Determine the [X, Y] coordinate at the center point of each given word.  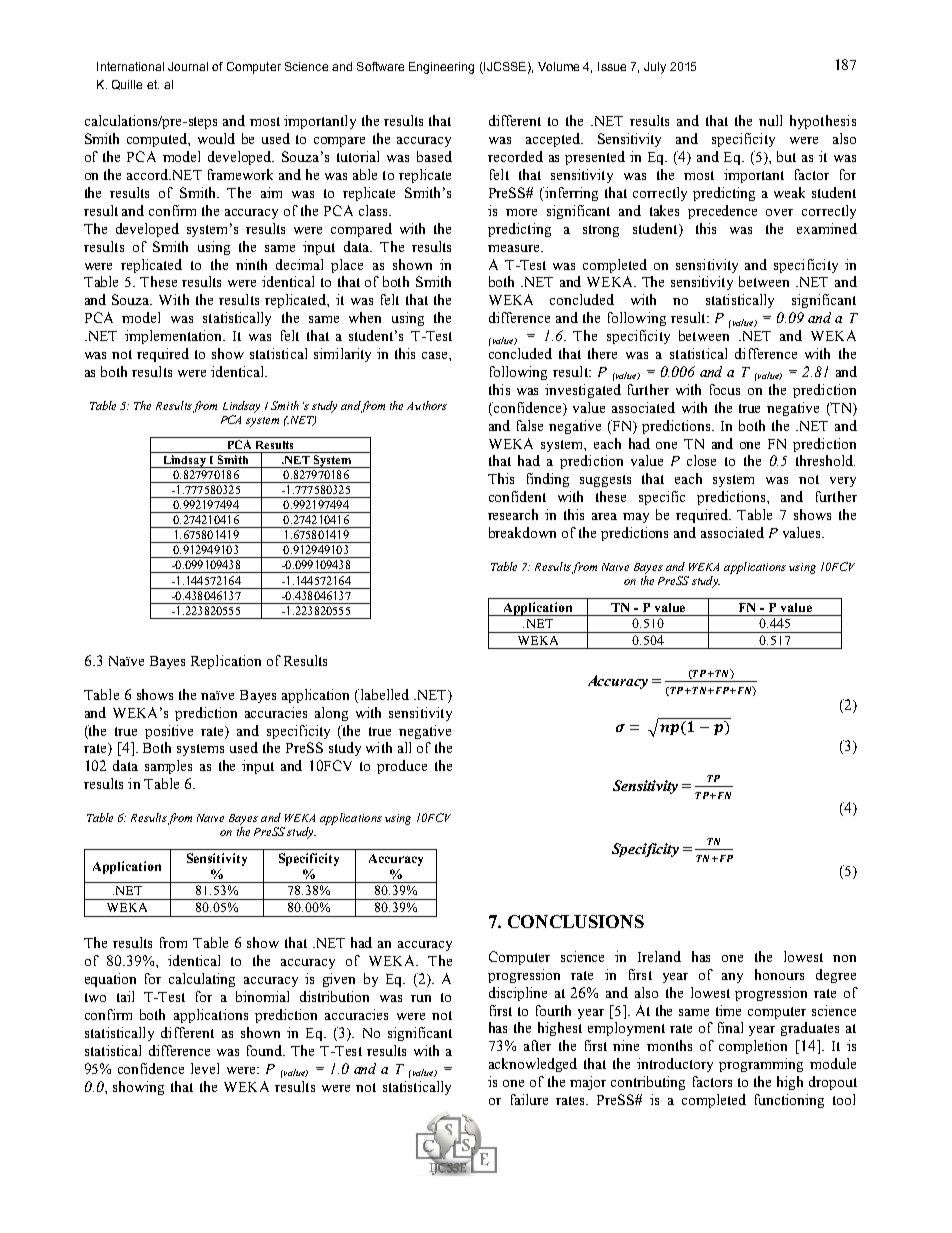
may [636, 518]
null [770, 120]
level [205, 1068]
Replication [226, 662]
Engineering [441, 68]
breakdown [522, 532]
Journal [188, 66]
